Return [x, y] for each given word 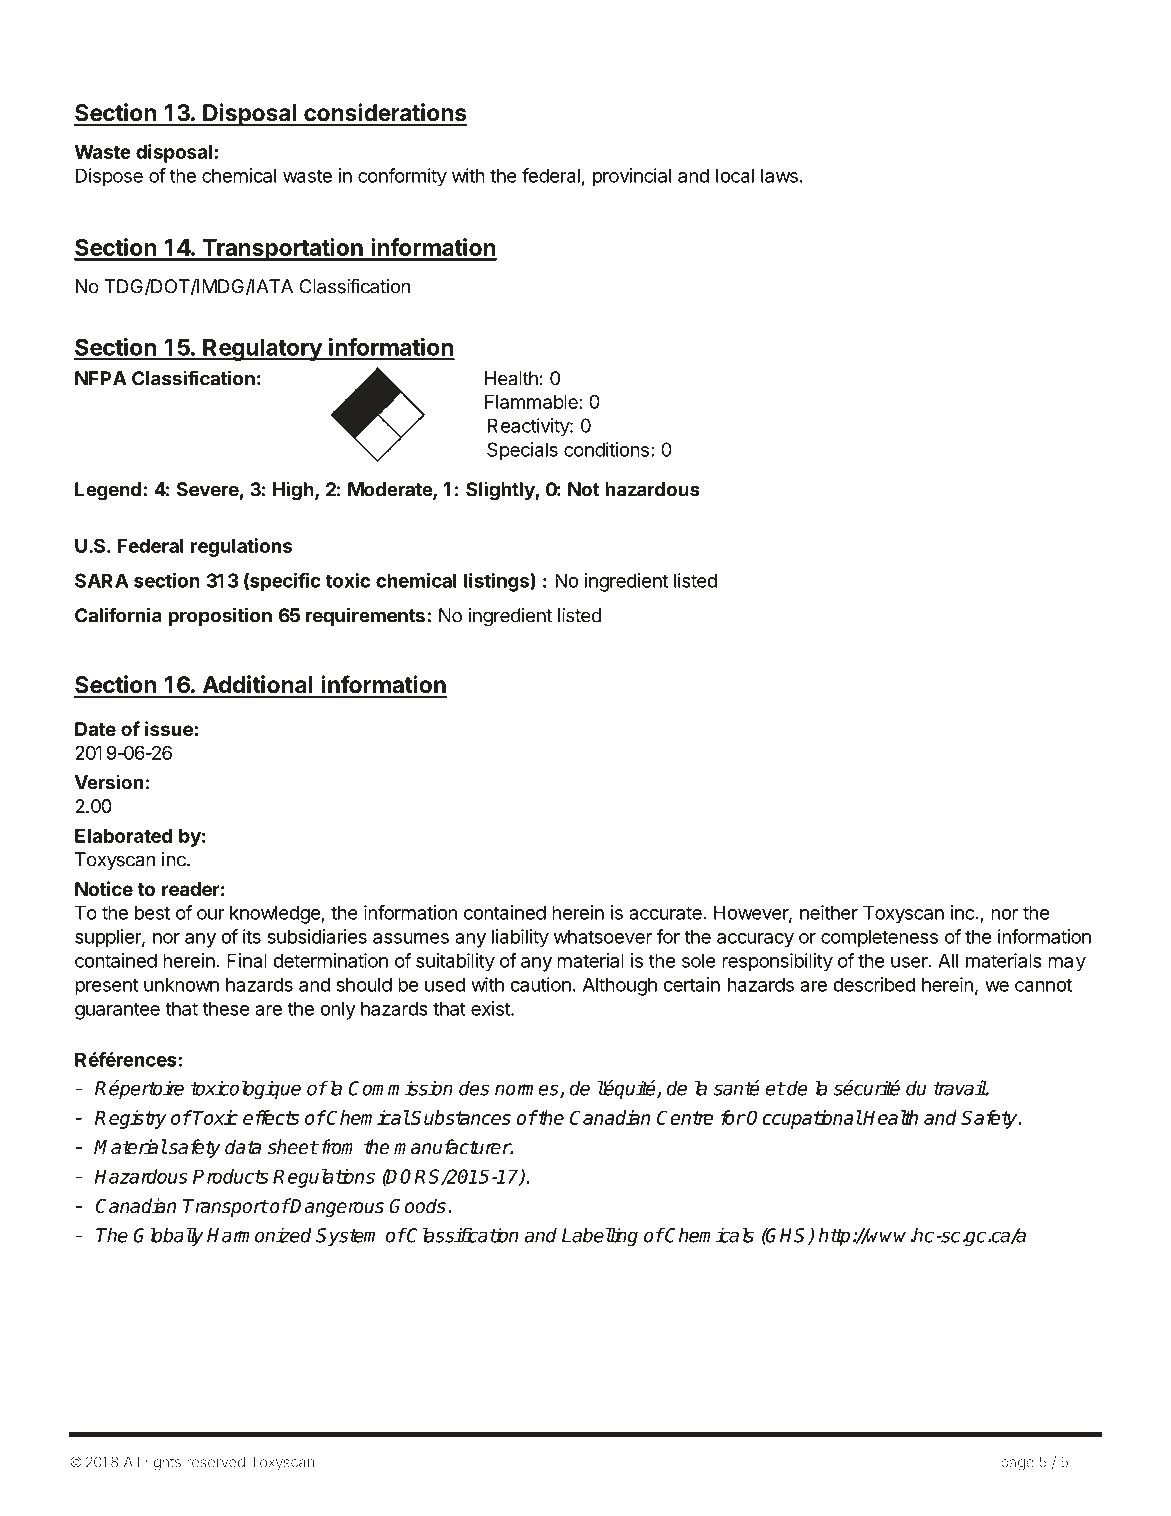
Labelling [600, 1237]
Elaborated [123, 836]
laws [779, 175]
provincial [632, 177]
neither [829, 912]
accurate [665, 913]
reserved [216, 1462]
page [1017, 1465]
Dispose [109, 177]
